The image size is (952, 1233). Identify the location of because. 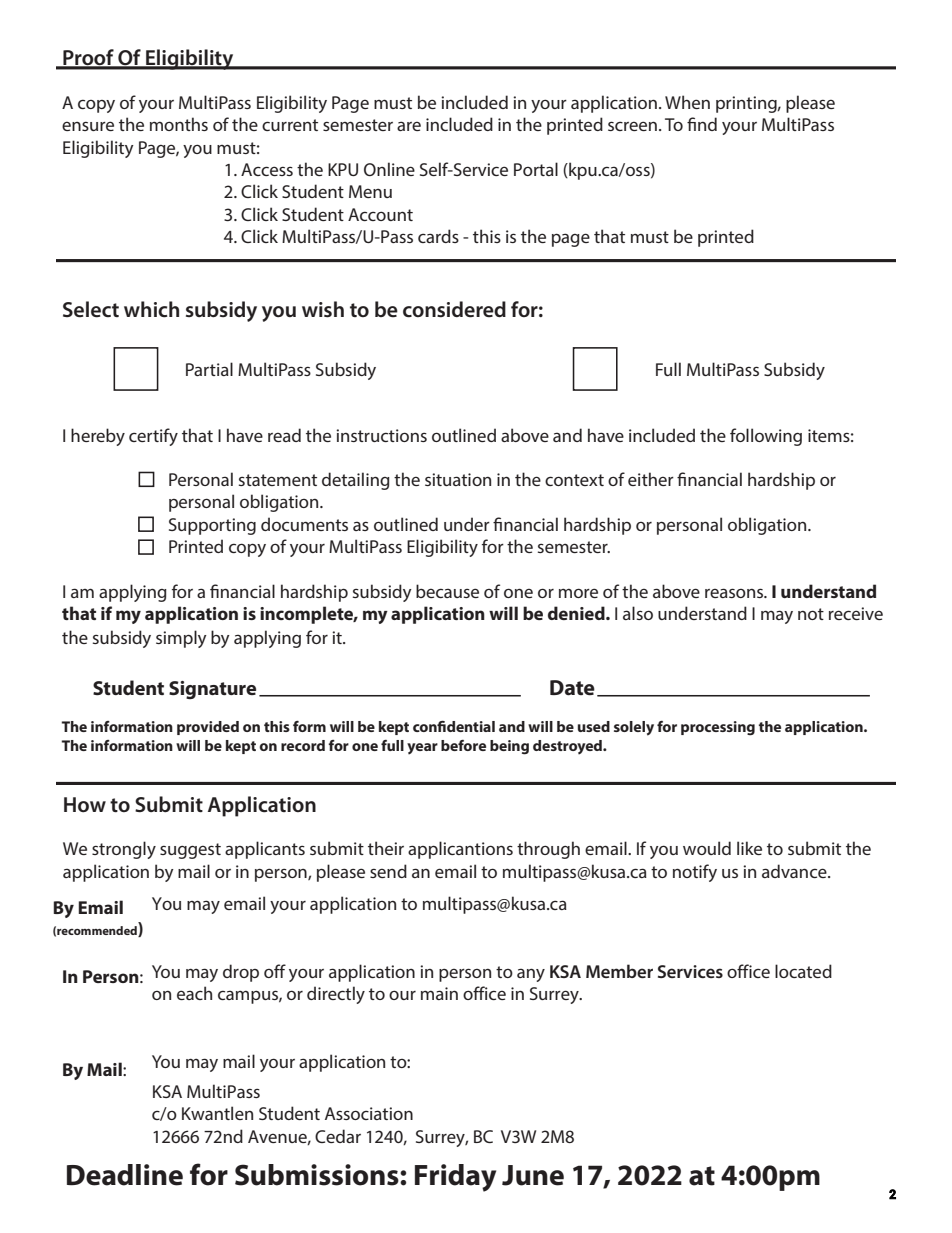
(447, 591).
